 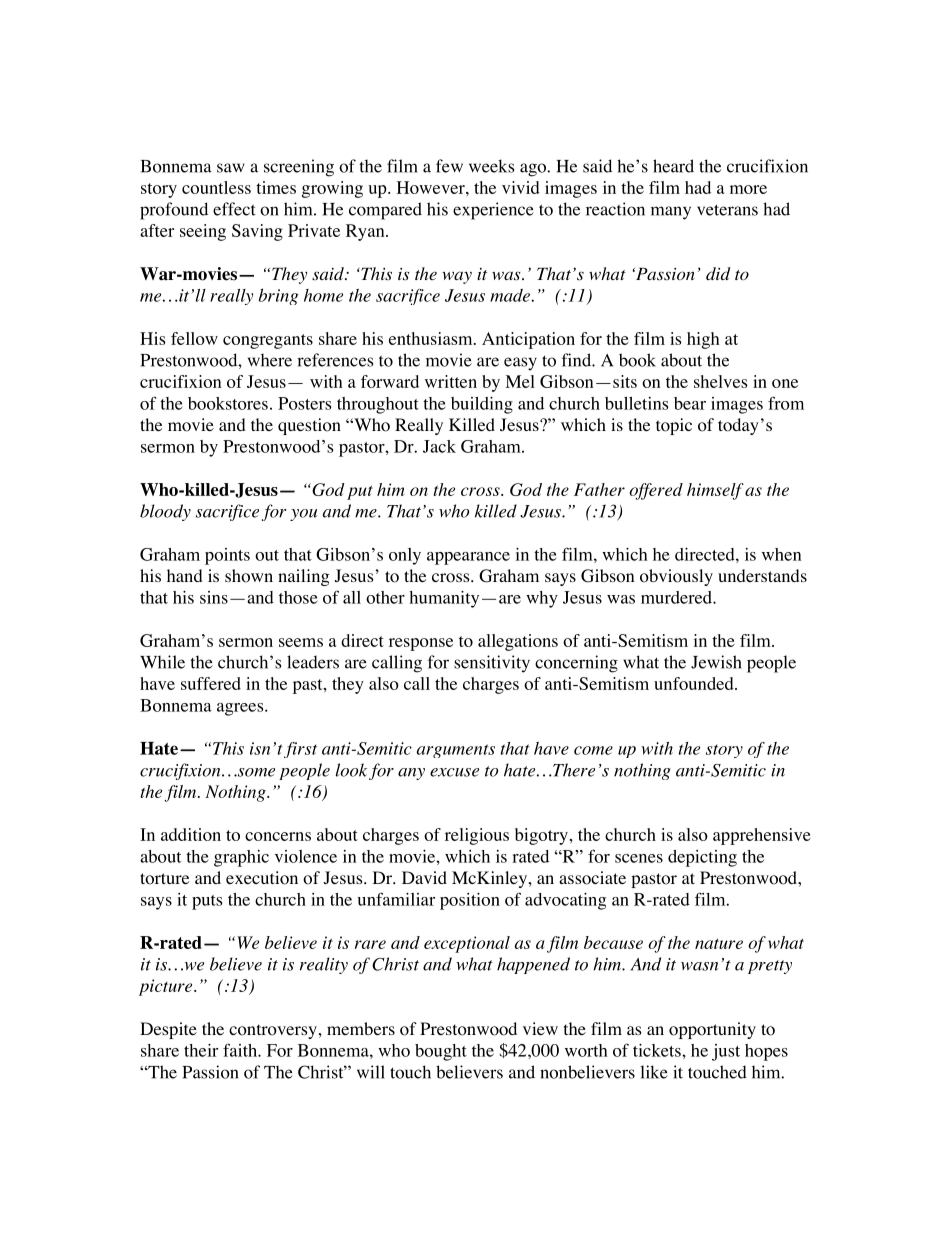 I want to click on veterans, so click(x=727, y=210).
